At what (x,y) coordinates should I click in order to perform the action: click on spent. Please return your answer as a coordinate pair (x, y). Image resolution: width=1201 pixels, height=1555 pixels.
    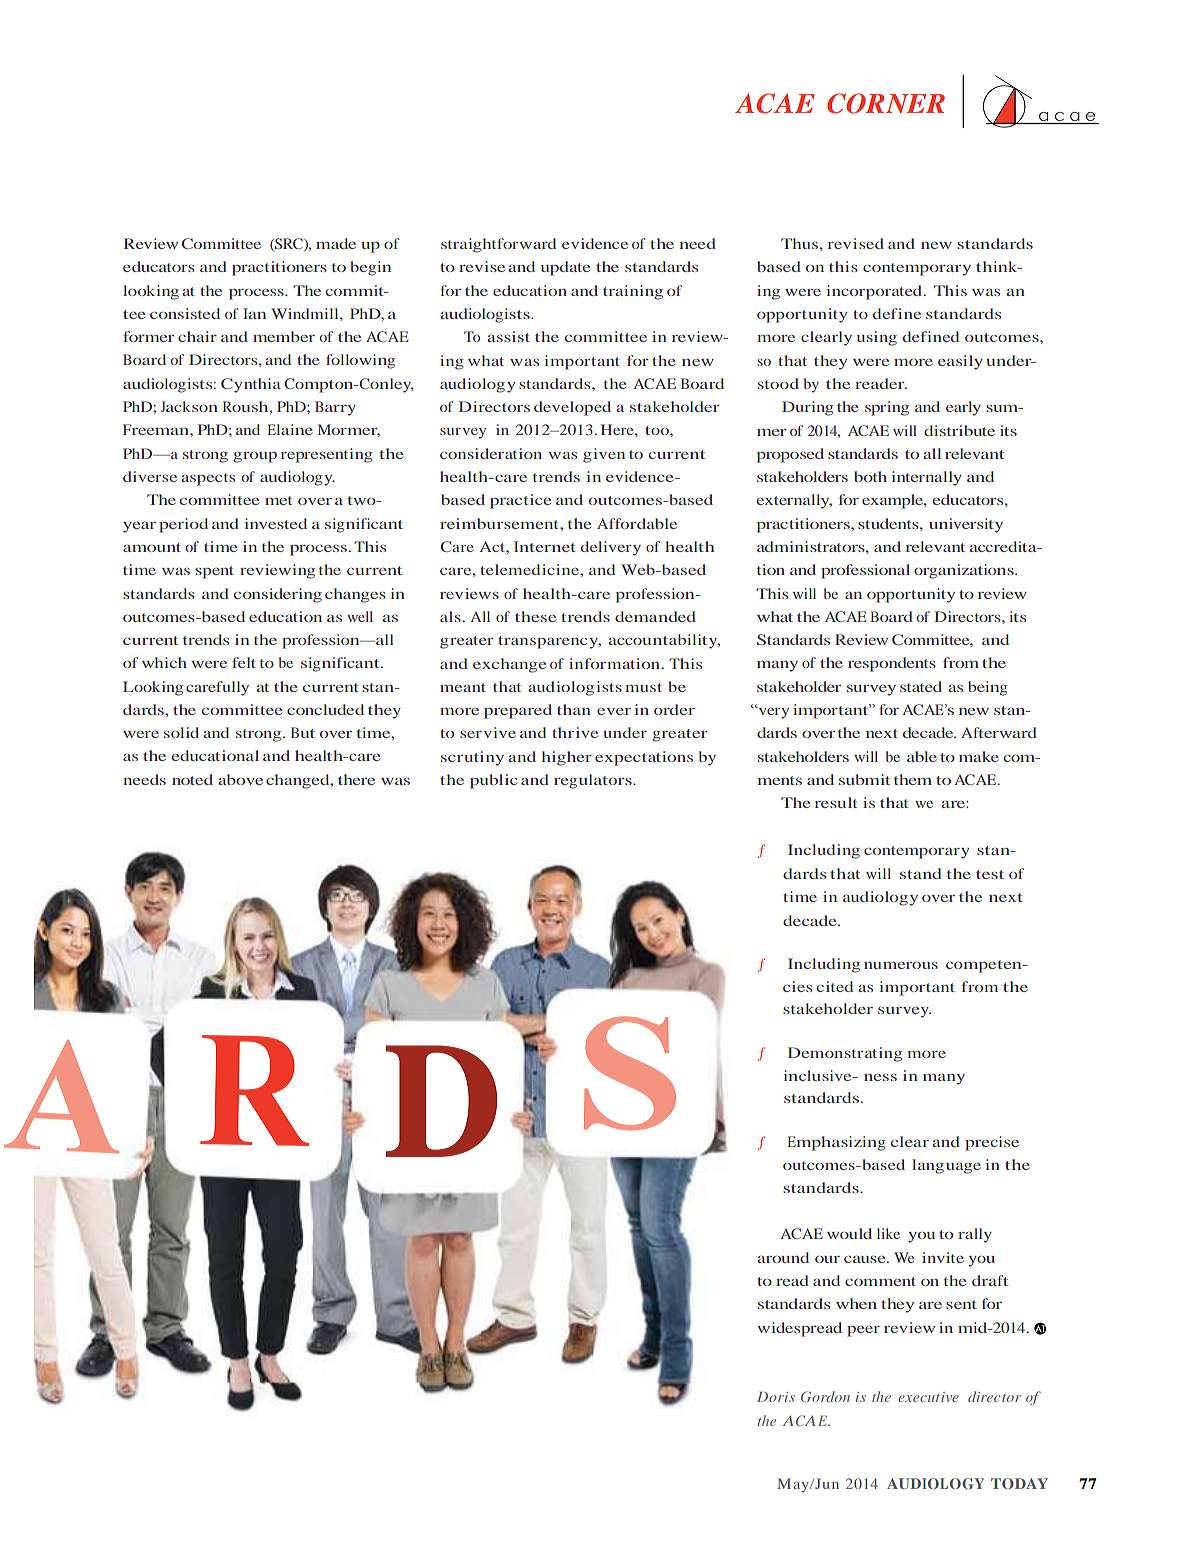
    Looking at the image, I should click on (215, 572).
